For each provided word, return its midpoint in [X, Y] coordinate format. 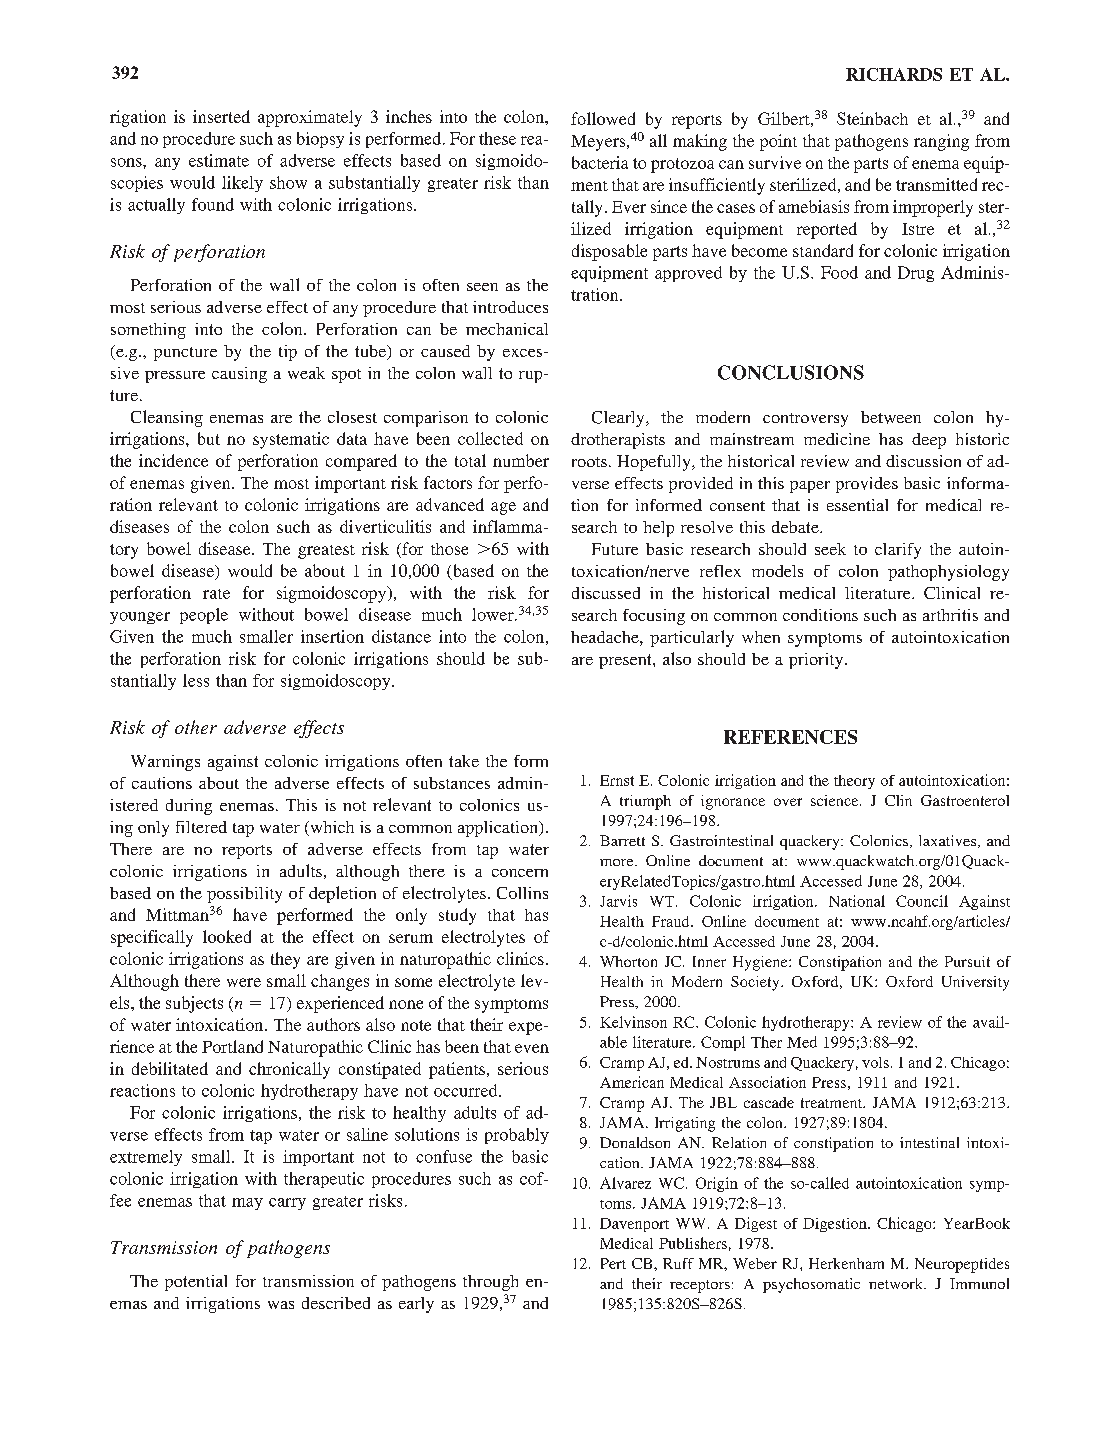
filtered [201, 827]
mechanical [507, 329]
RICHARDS [894, 74]
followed [603, 118]
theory [854, 782]
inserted [221, 116]
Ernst [617, 780]
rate [216, 594]
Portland [232, 1046]
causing [239, 375]
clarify [898, 551]
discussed [606, 593]
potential [196, 1283]
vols [875, 1062]
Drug [916, 274]
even [532, 1048]
